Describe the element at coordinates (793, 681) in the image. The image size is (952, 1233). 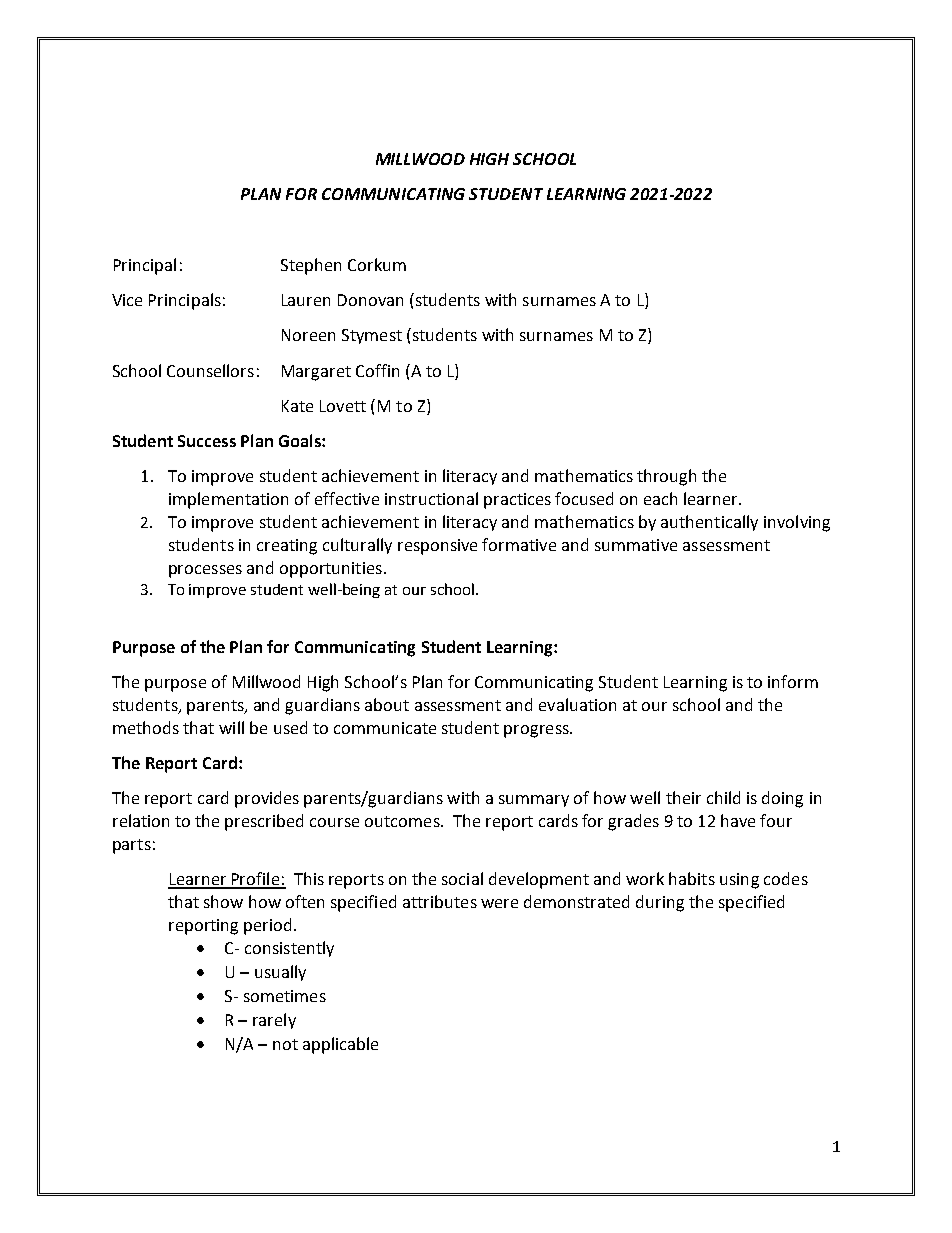
I see `inform` at that location.
